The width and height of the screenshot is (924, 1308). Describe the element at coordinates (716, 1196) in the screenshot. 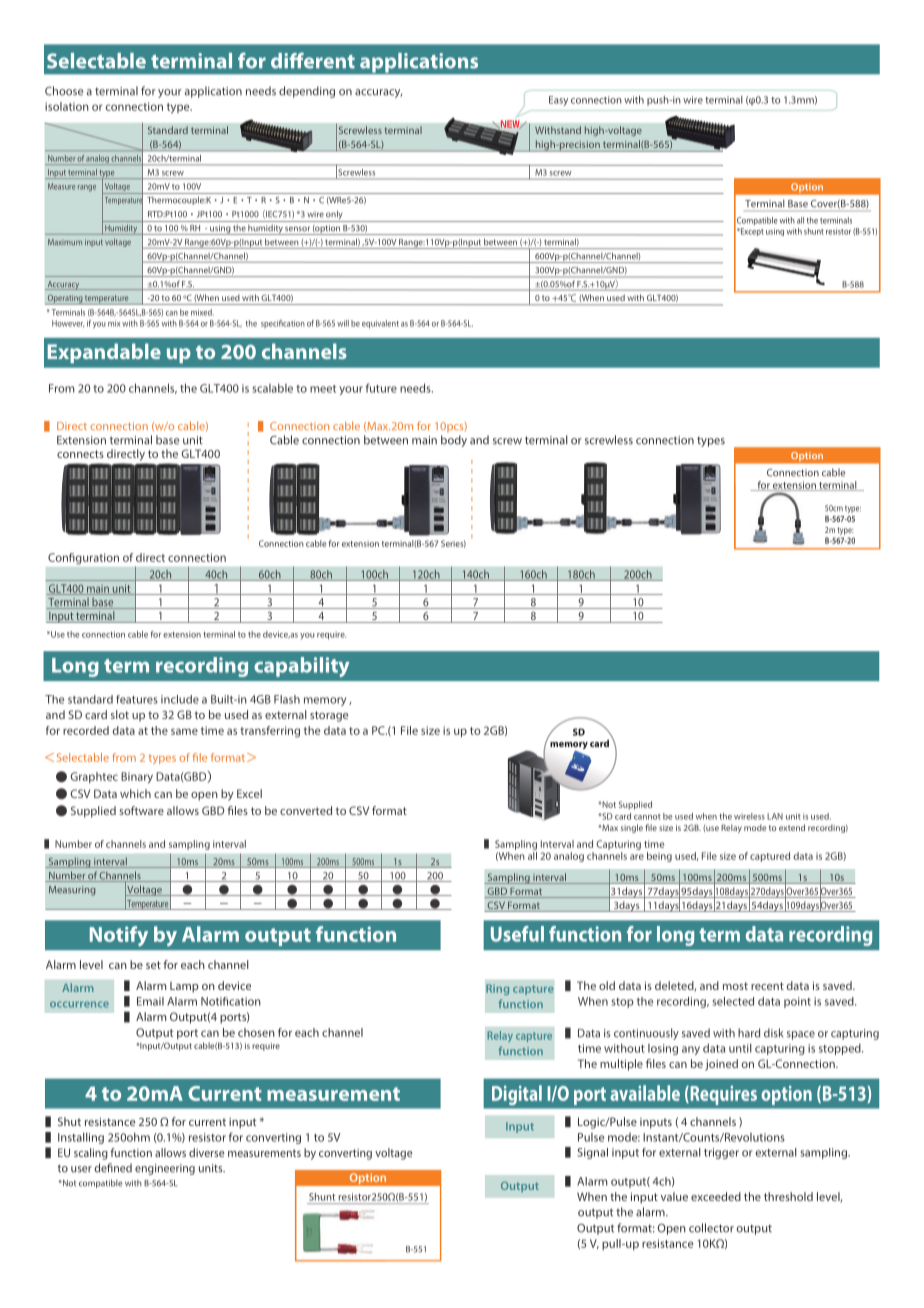

I see `exceeded` at that location.
